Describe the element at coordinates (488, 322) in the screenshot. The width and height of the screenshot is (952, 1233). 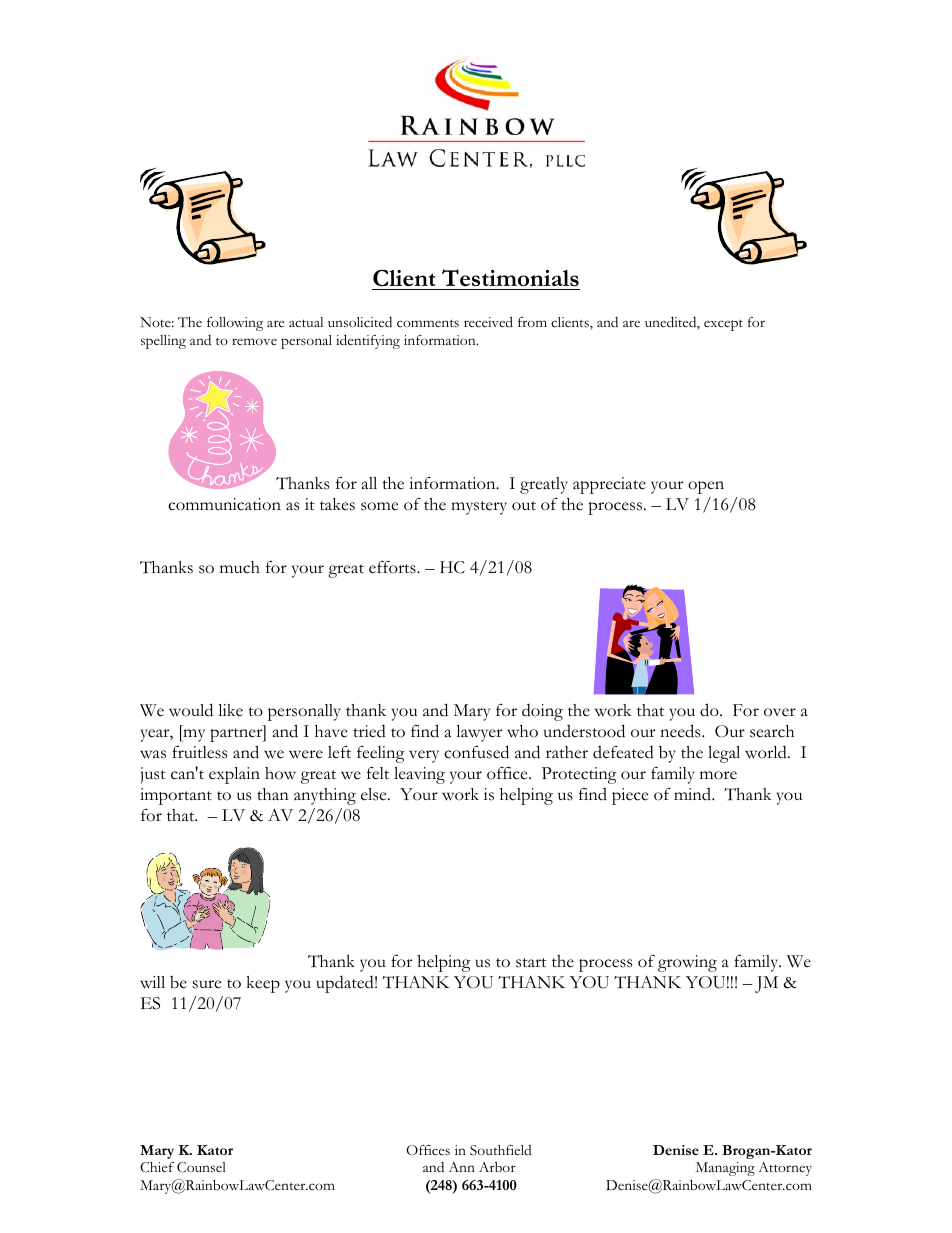
I see `received` at that location.
